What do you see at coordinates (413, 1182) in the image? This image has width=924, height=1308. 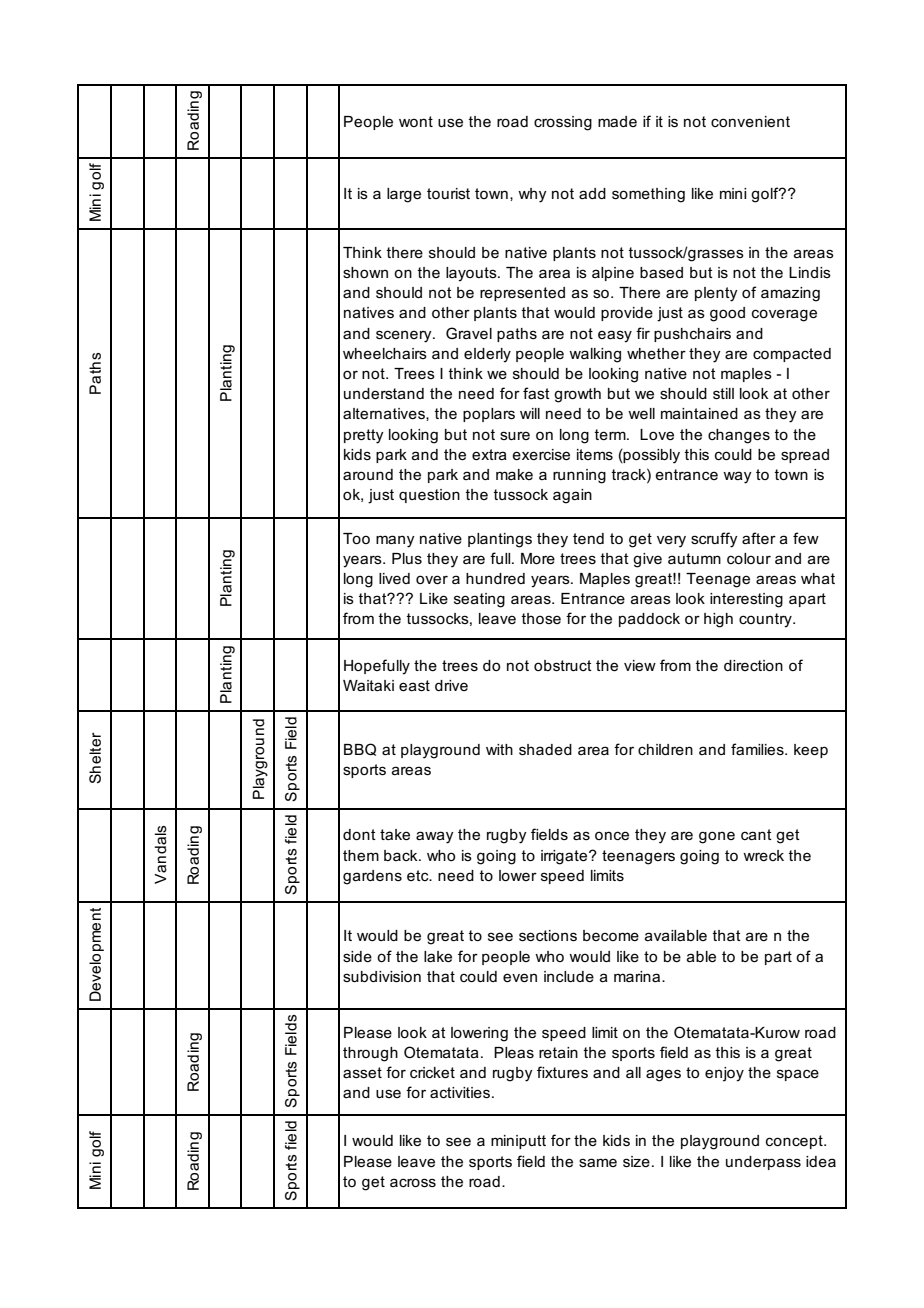 I see `across` at bounding box center [413, 1182].
